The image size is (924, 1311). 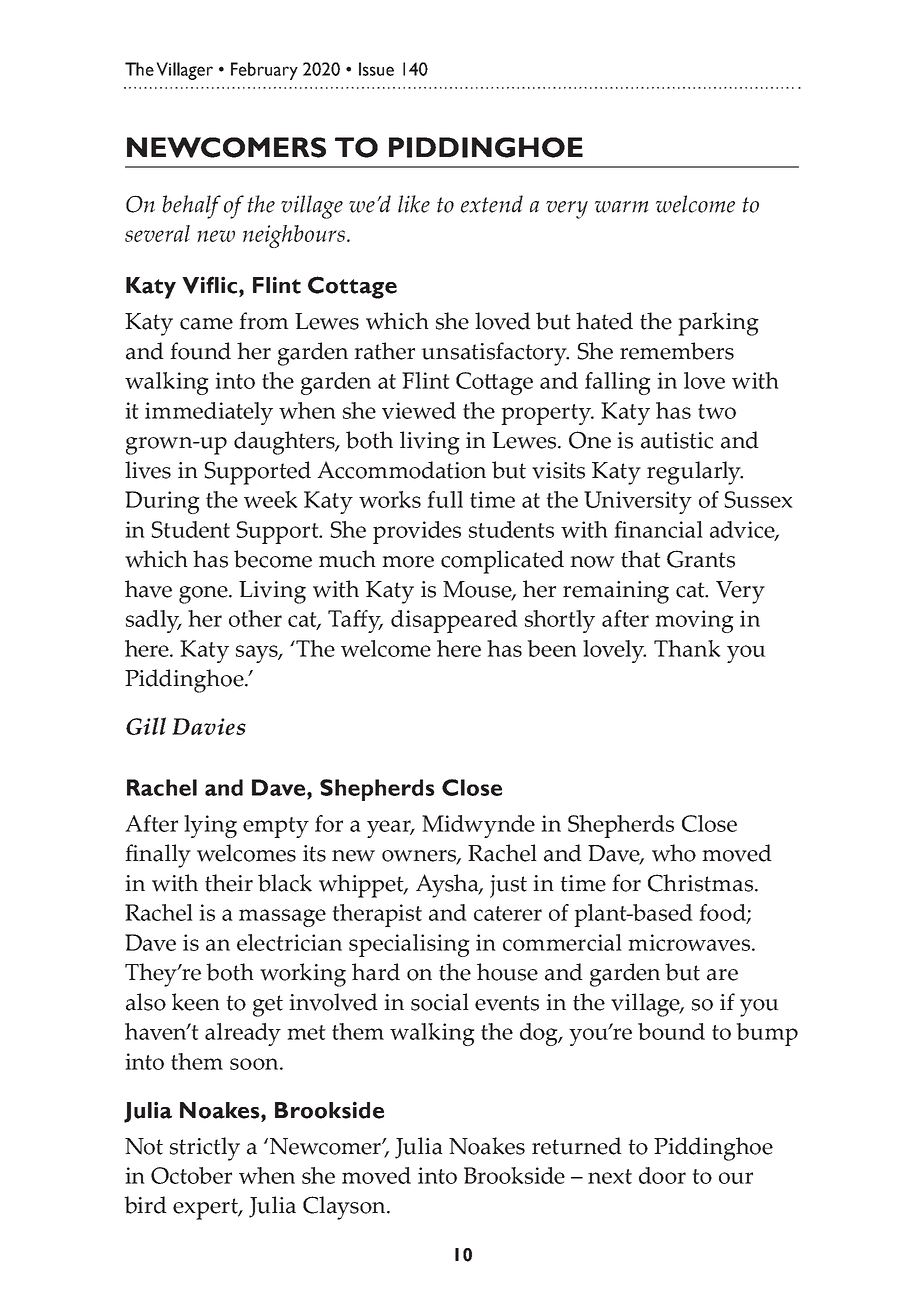 What do you see at coordinates (376, 69) in the screenshot?
I see `Issue` at bounding box center [376, 69].
